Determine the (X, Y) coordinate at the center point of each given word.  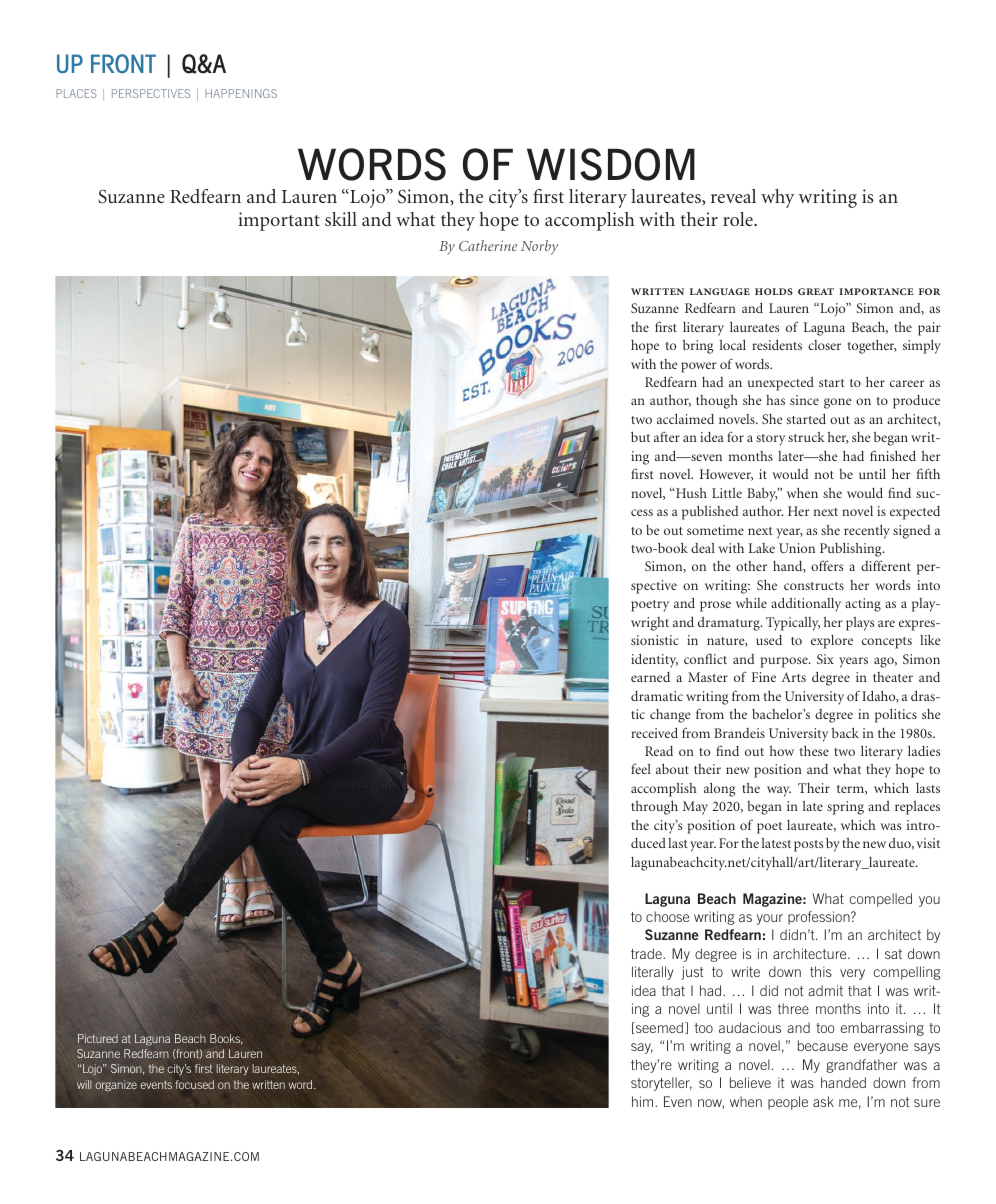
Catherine (488, 245)
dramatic (657, 696)
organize (116, 1085)
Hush (690, 493)
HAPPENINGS (241, 93)
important (279, 221)
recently (867, 531)
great (816, 291)
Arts (794, 677)
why (777, 198)
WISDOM (611, 164)
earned (650, 677)
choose (667, 916)
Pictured (98, 1038)
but (640, 436)
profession (820, 918)
